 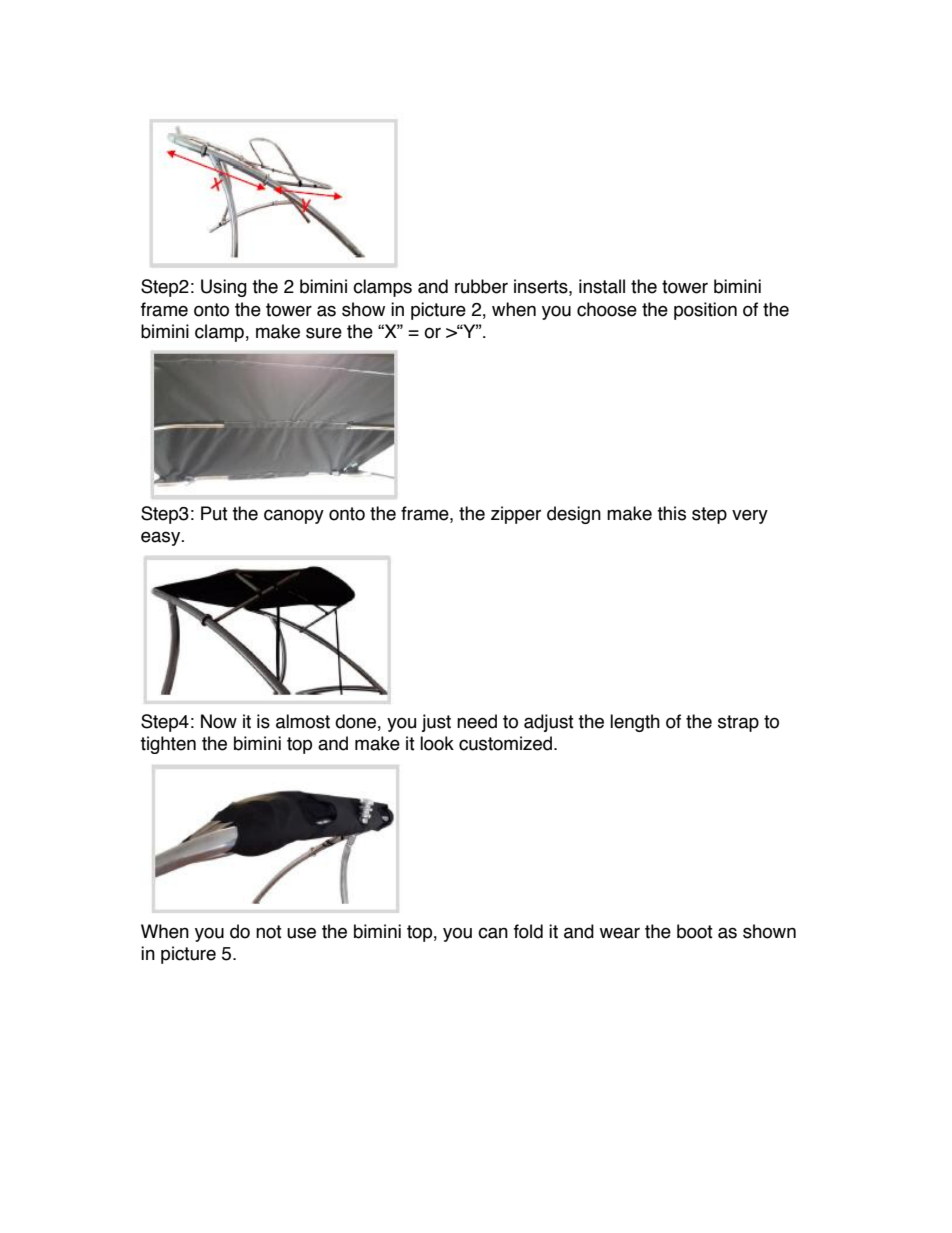 What do you see at coordinates (695, 931) in the page?
I see `boot` at bounding box center [695, 931].
